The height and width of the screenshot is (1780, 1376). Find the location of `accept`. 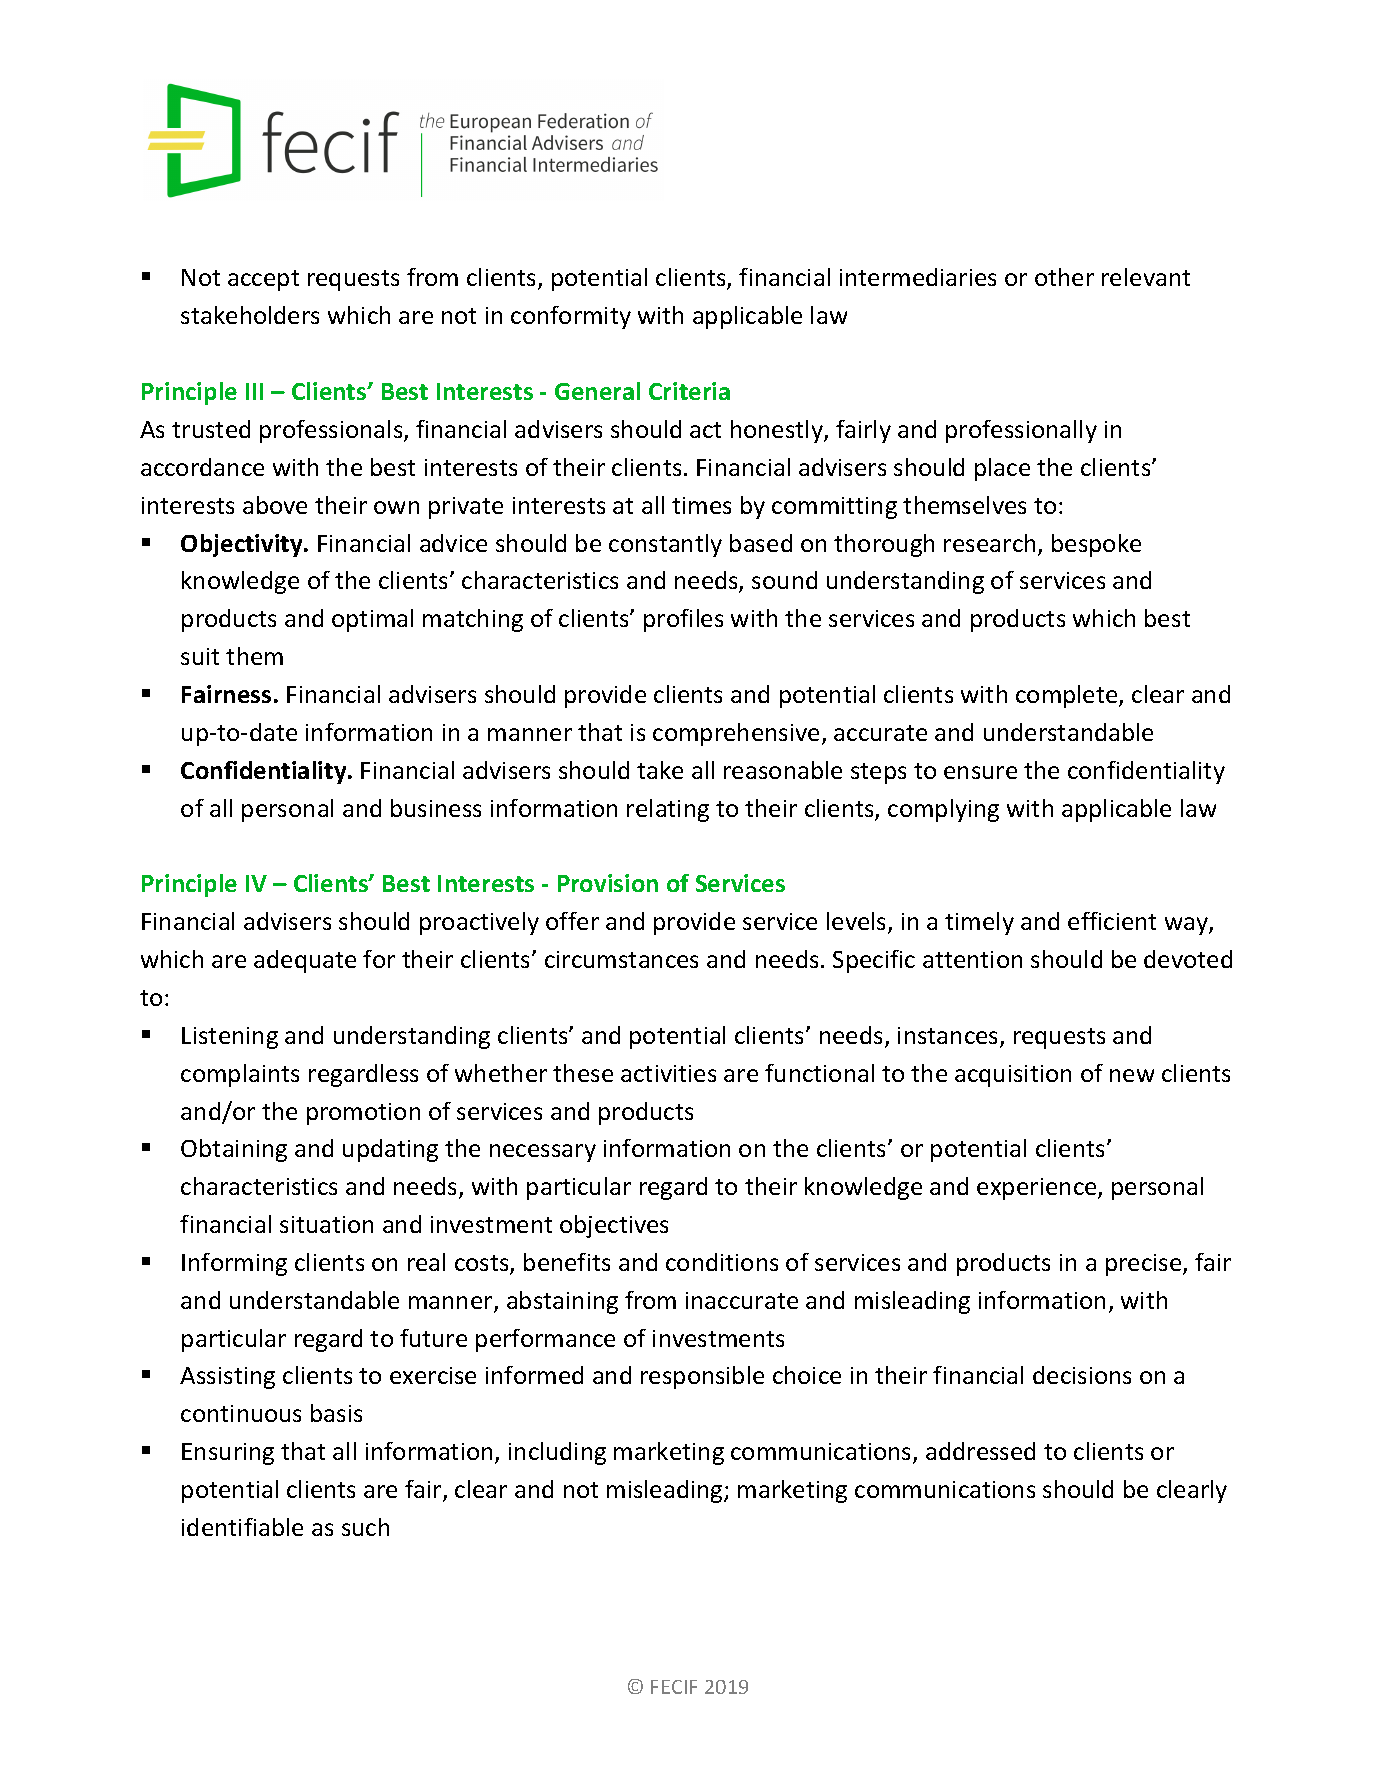

accept is located at coordinates (263, 280).
